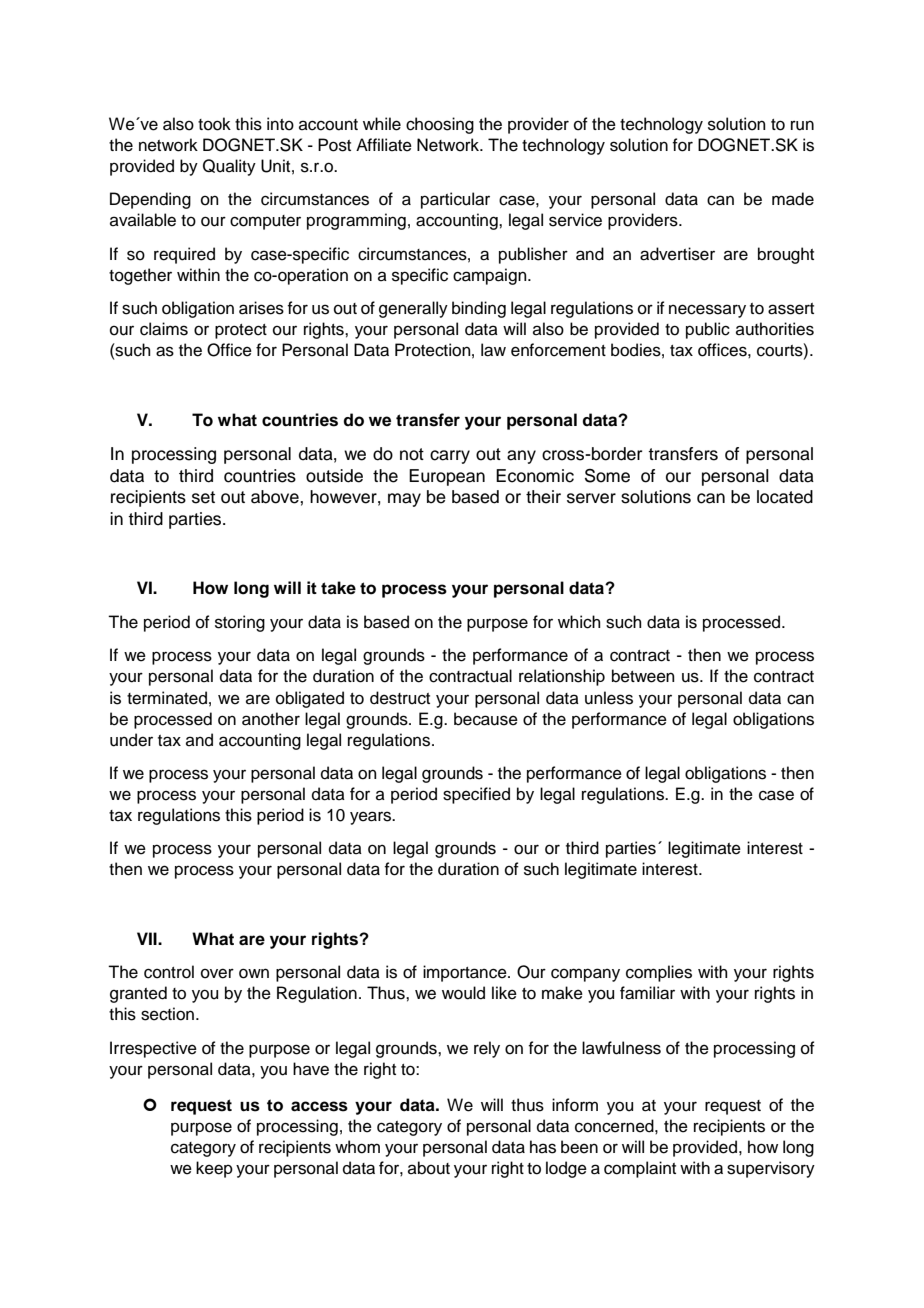 The height and width of the screenshot is (1308, 924). Describe the element at coordinates (802, 125) in the screenshot. I see `run` at that location.
